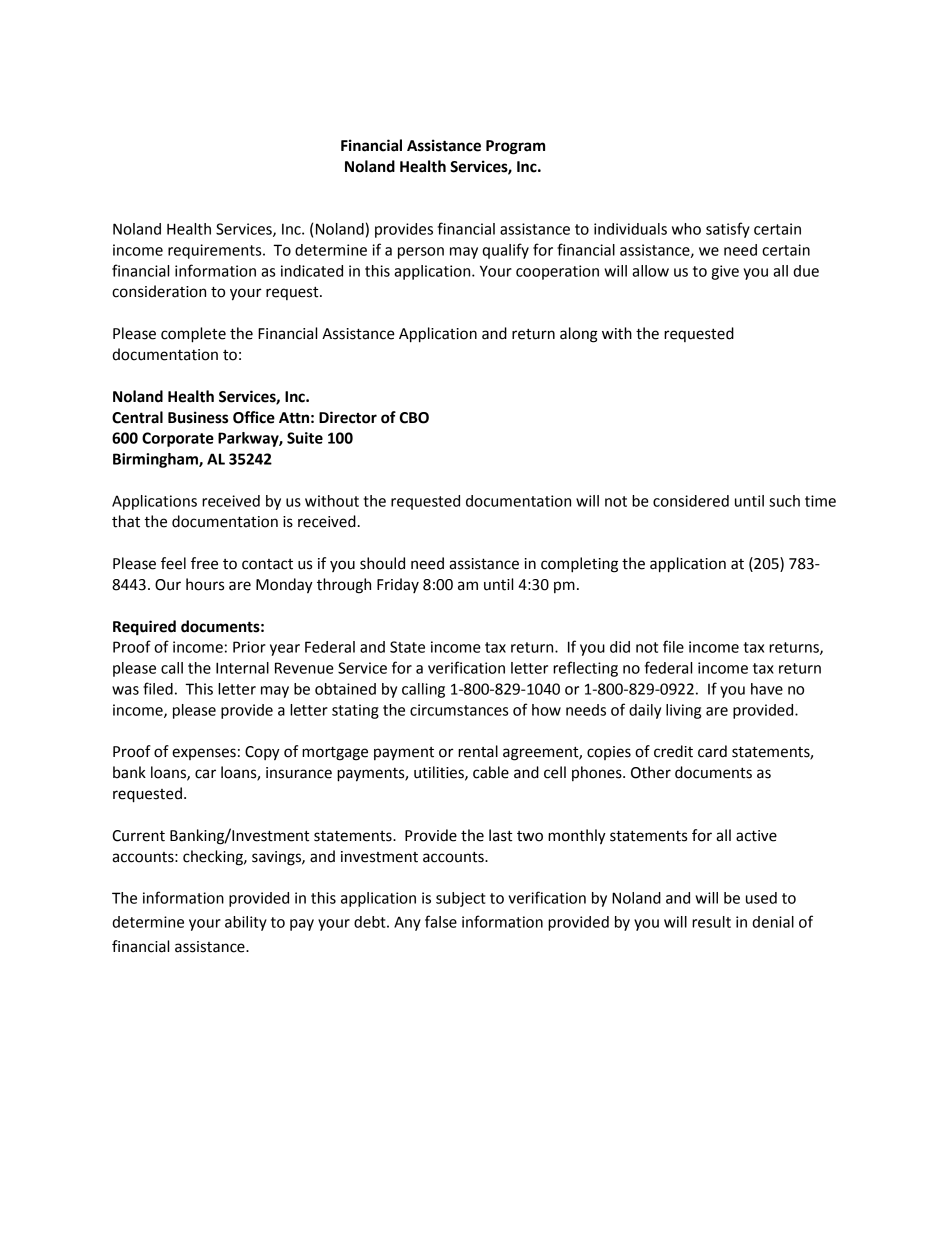  Describe the element at coordinates (460, 899) in the screenshot. I see `subject` at that location.
